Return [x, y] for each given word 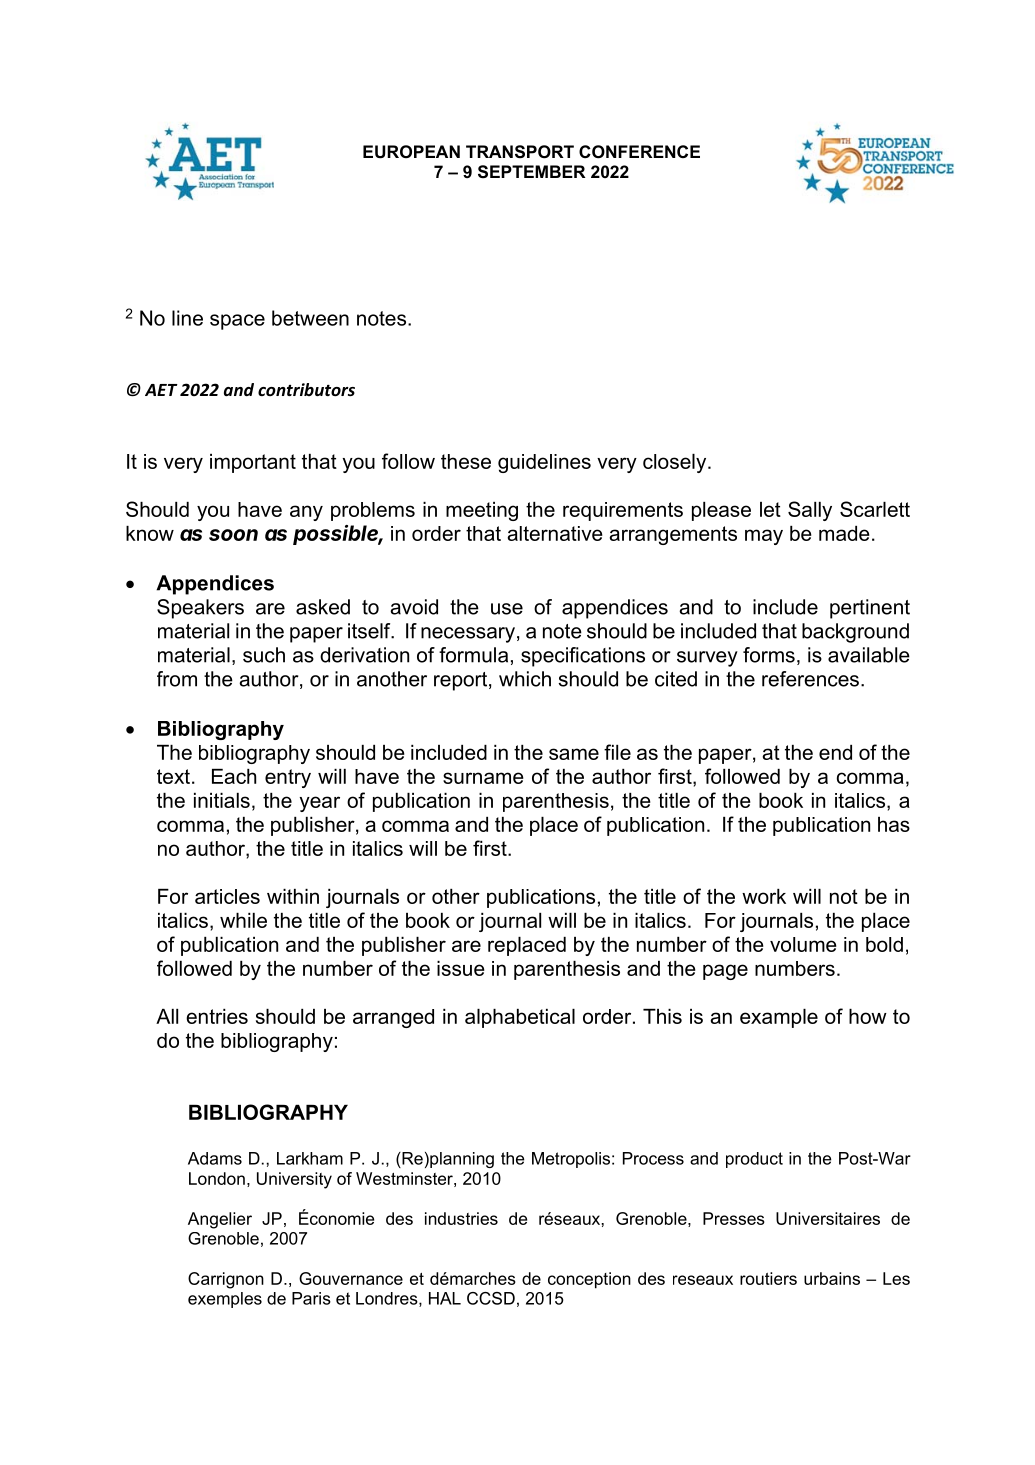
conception [589, 1280]
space [237, 322]
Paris [311, 1298]
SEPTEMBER [532, 171]
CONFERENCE [639, 152]
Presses [734, 1218]
